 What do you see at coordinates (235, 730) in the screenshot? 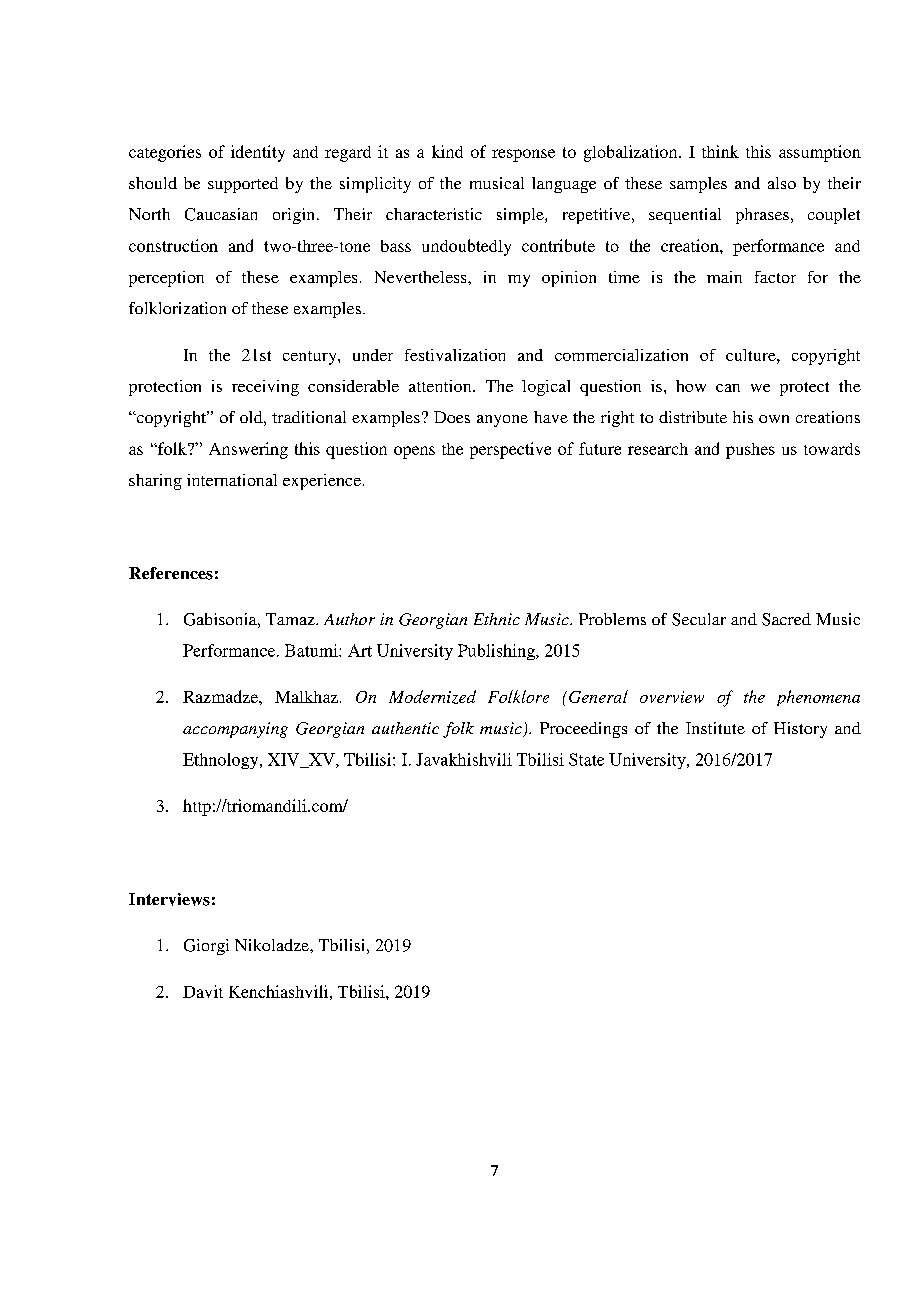
I see `accompanying` at bounding box center [235, 730].
